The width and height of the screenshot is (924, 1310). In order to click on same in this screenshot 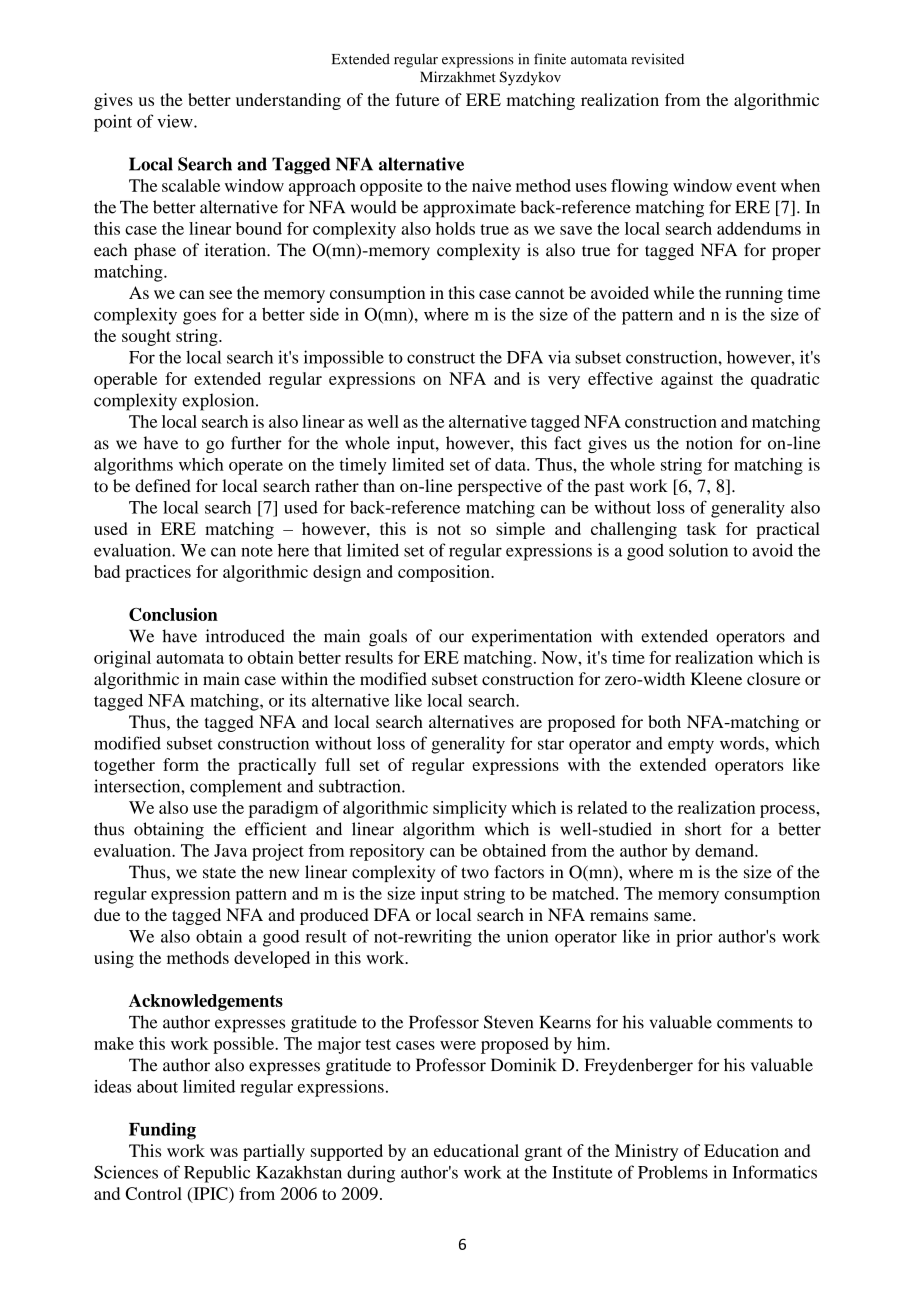, I will do `click(674, 916)`.
